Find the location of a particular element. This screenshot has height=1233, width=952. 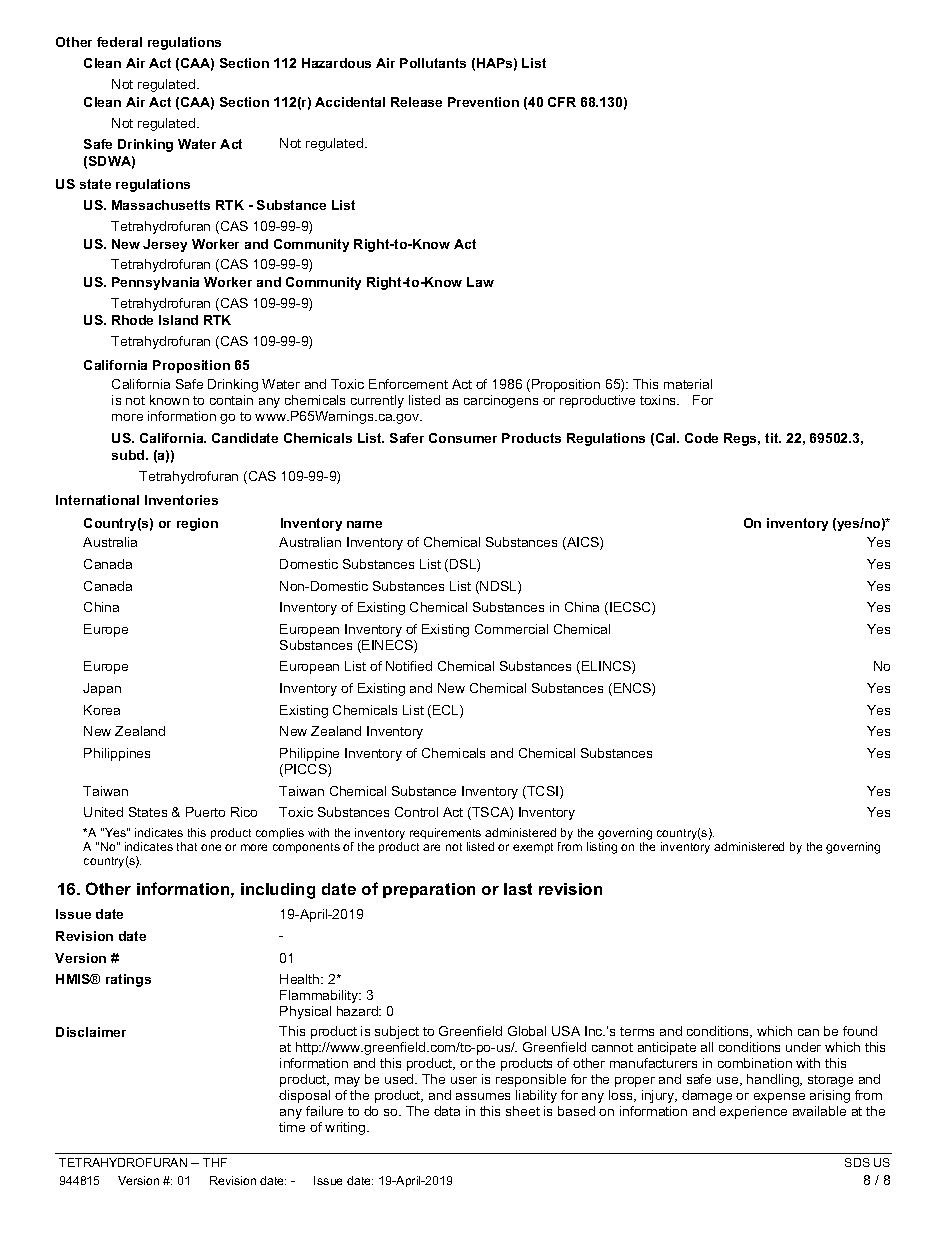

Prevention is located at coordinates (483, 102).
